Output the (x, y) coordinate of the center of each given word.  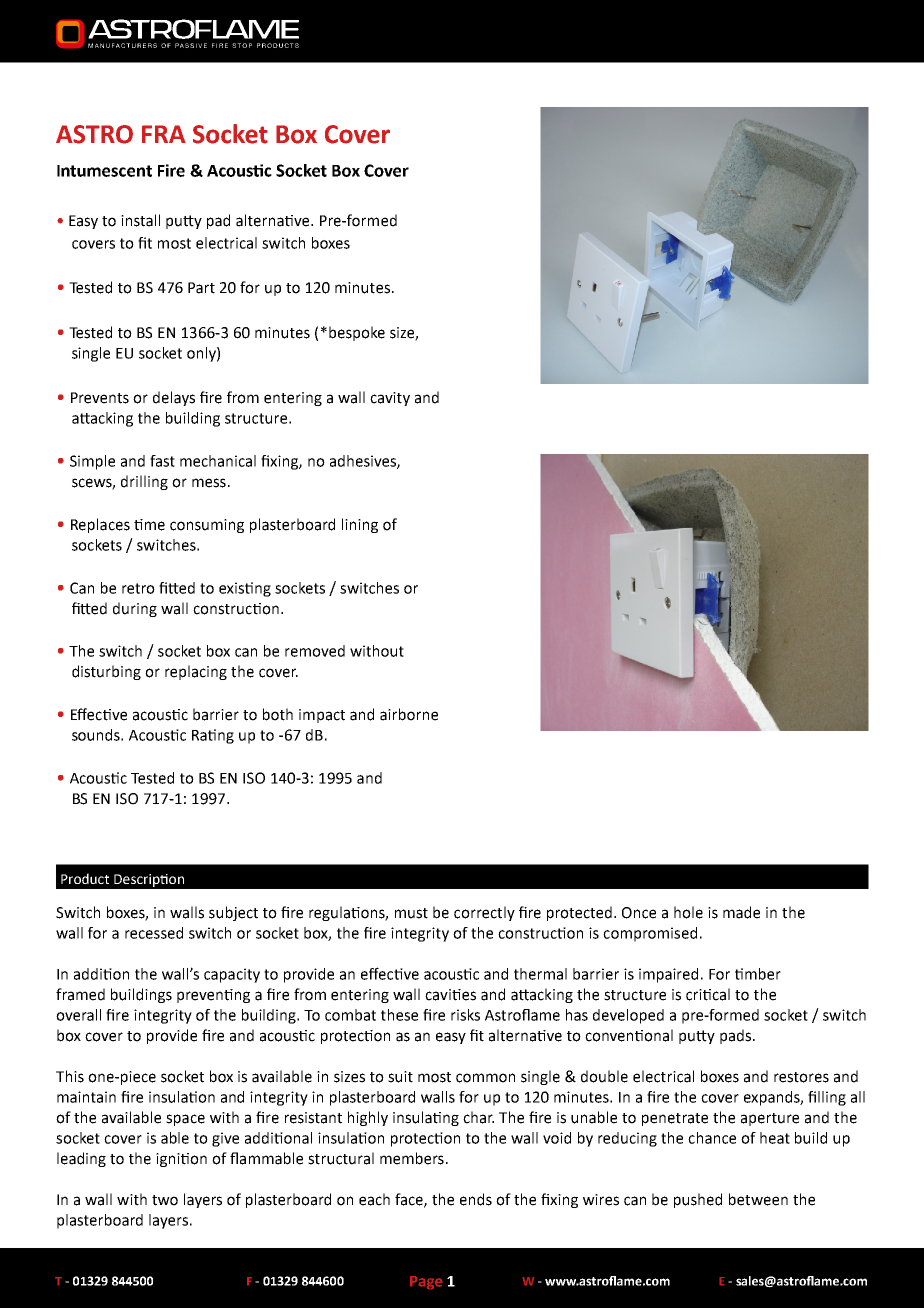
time (149, 525)
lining (360, 525)
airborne (409, 714)
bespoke (357, 333)
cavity (390, 399)
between (758, 1199)
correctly (484, 913)
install (140, 220)
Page (426, 1282)
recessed (154, 933)
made (741, 912)
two (165, 1200)
